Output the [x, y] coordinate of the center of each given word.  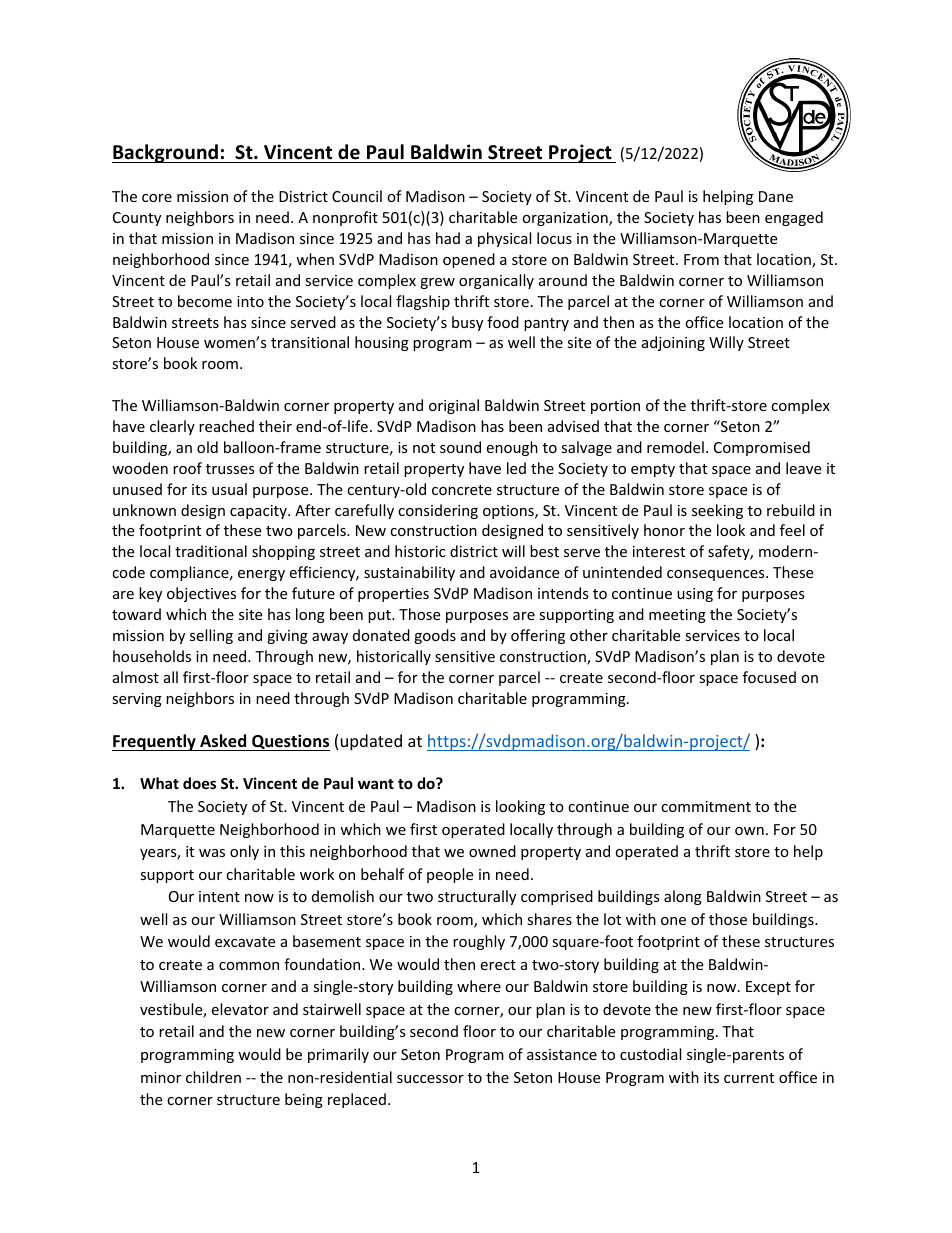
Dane [776, 196]
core [157, 198]
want [376, 784]
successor [430, 1079]
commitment [706, 806]
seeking [717, 511]
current [749, 1078]
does [199, 783]
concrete [462, 490]
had [448, 238]
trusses [230, 469]
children [213, 1077]
